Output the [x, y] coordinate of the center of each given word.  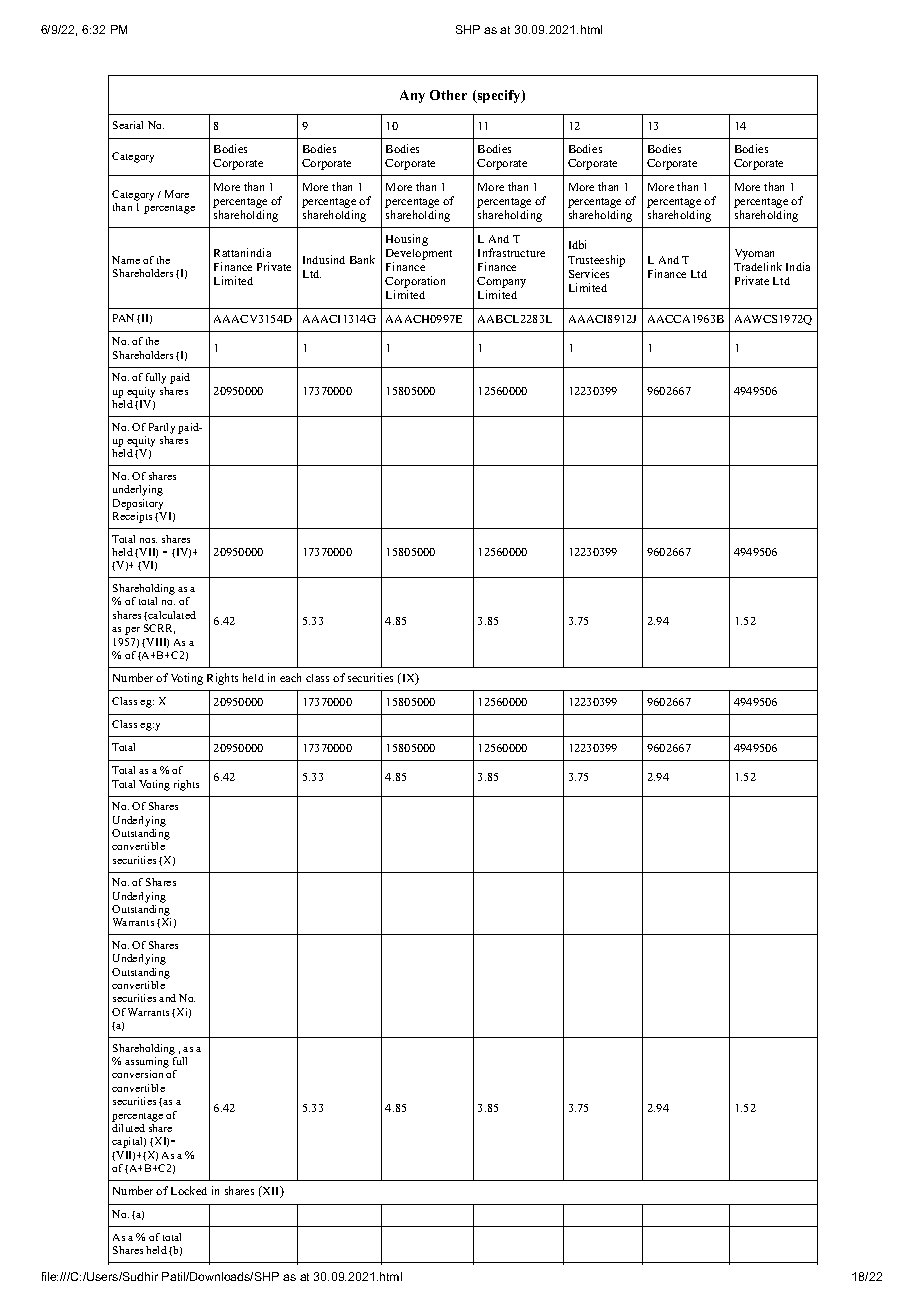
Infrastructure [511, 252]
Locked [189, 1190]
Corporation [415, 283]
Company [501, 284]
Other [448, 95]
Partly [162, 428]
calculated [172, 615]
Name [126, 260]
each [290, 677]
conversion [137, 1074]
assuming [147, 1064]
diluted [128, 1128]
